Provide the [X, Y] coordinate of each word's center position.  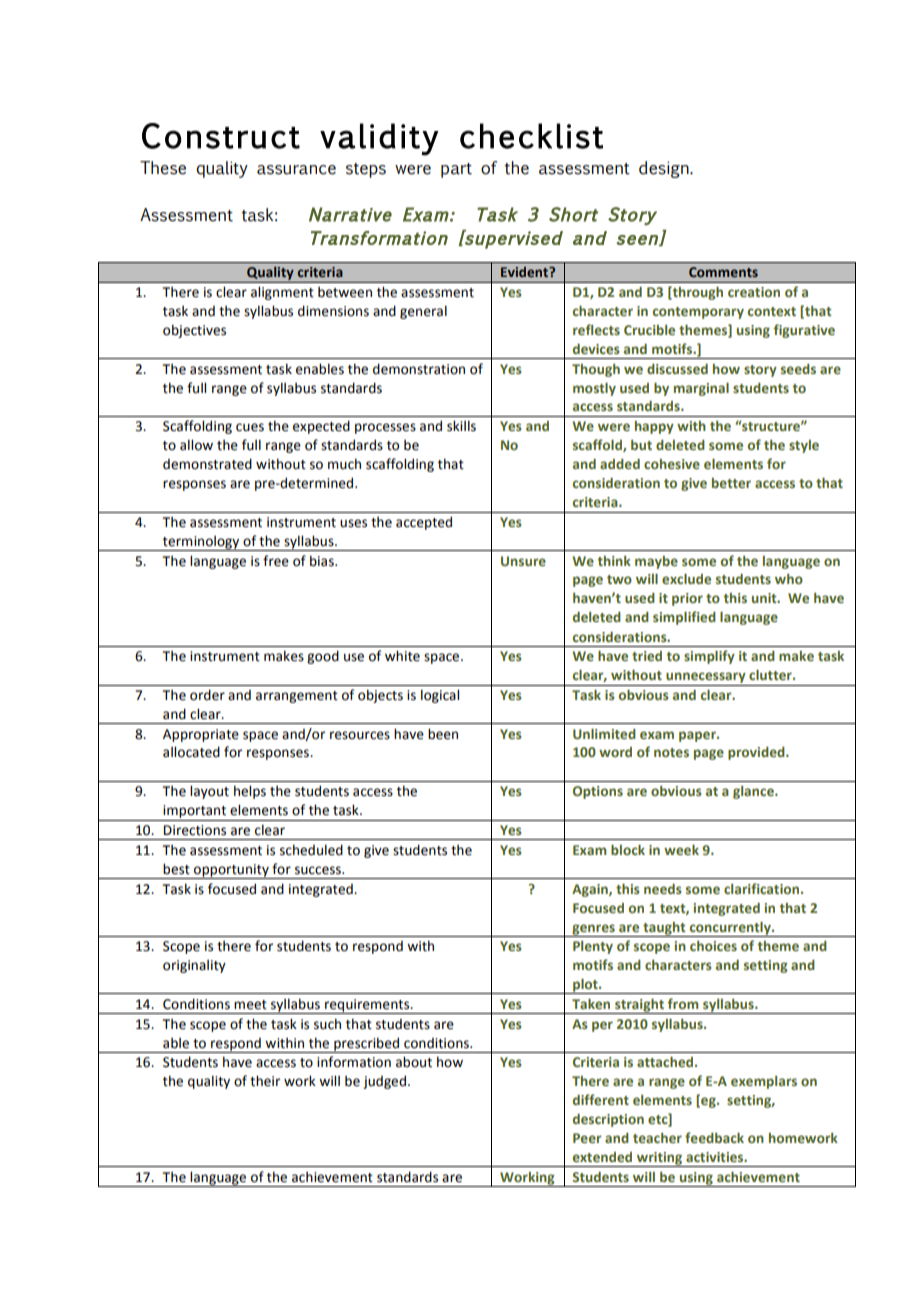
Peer [587, 1138]
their [265, 1081]
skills [461, 426]
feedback [714, 1137]
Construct [221, 136]
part [456, 170]
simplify [709, 657]
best [176, 869]
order [207, 695]
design [665, 169]
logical [440, 696]
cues [250, 427]
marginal [701, 389]
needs [663, 889]
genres [593, 930]
